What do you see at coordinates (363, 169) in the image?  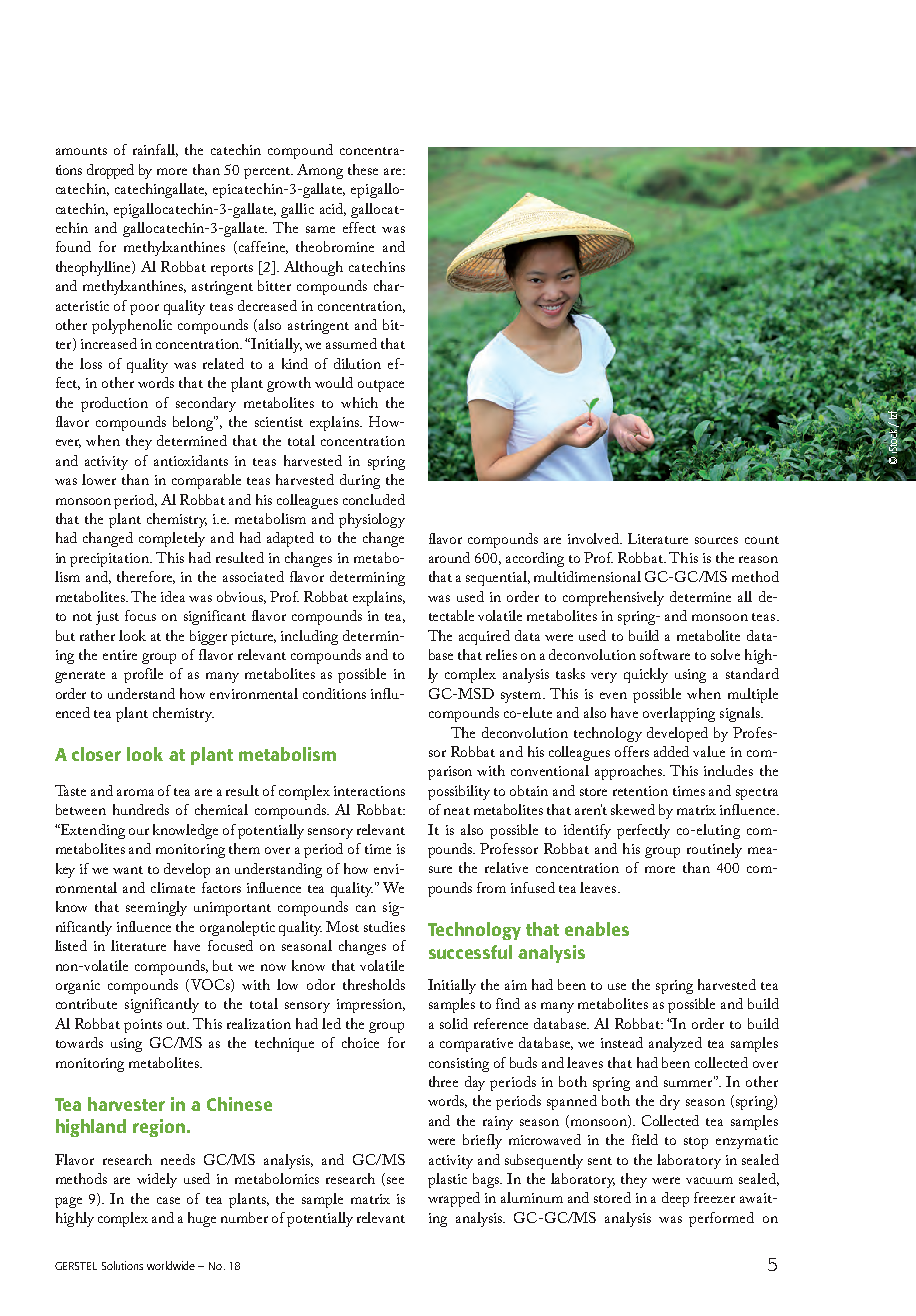 I see `these` at bounding box center [363, 169].
